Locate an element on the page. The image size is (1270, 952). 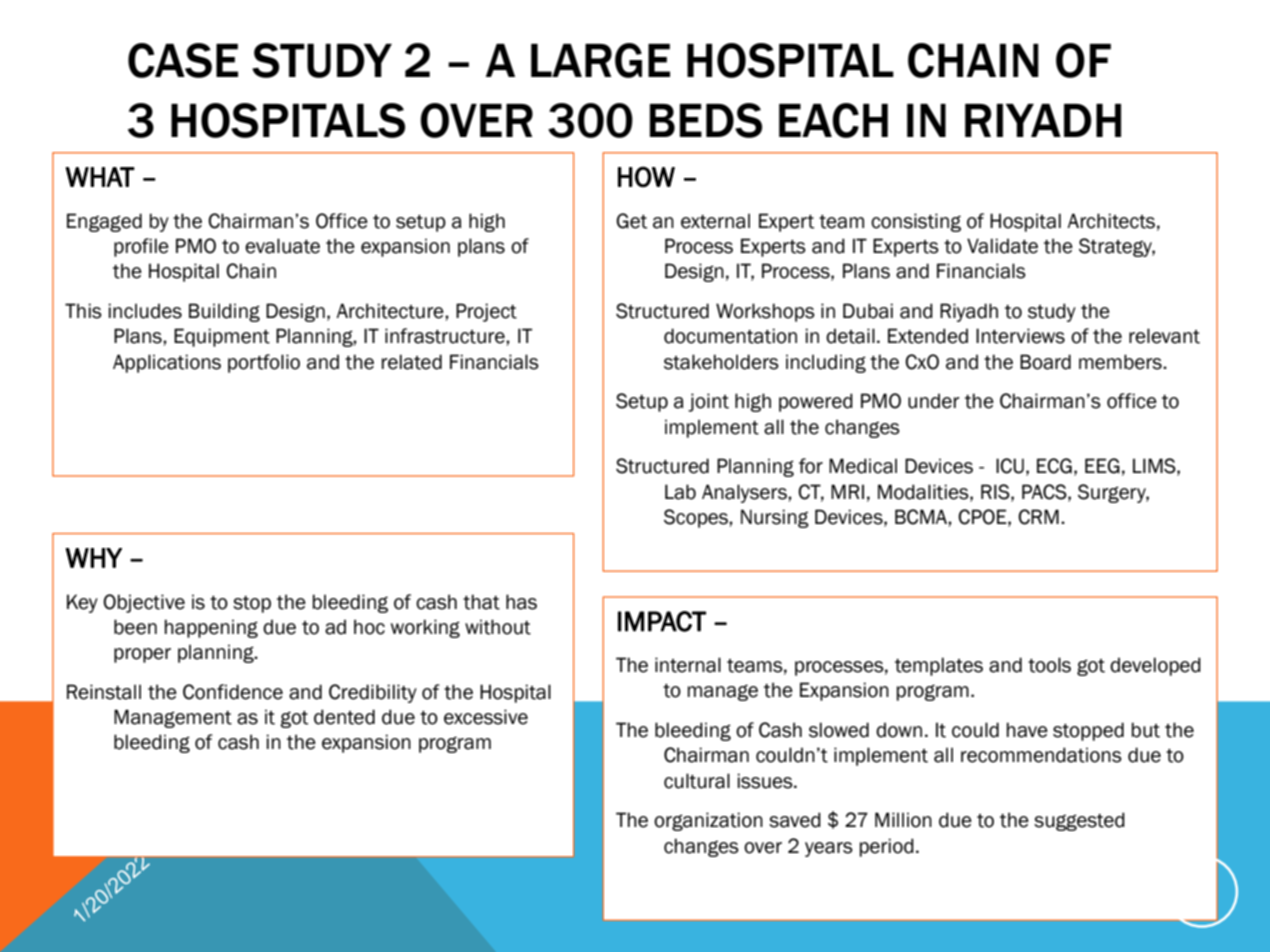
LARGE is located at coordinates (600, 60).
